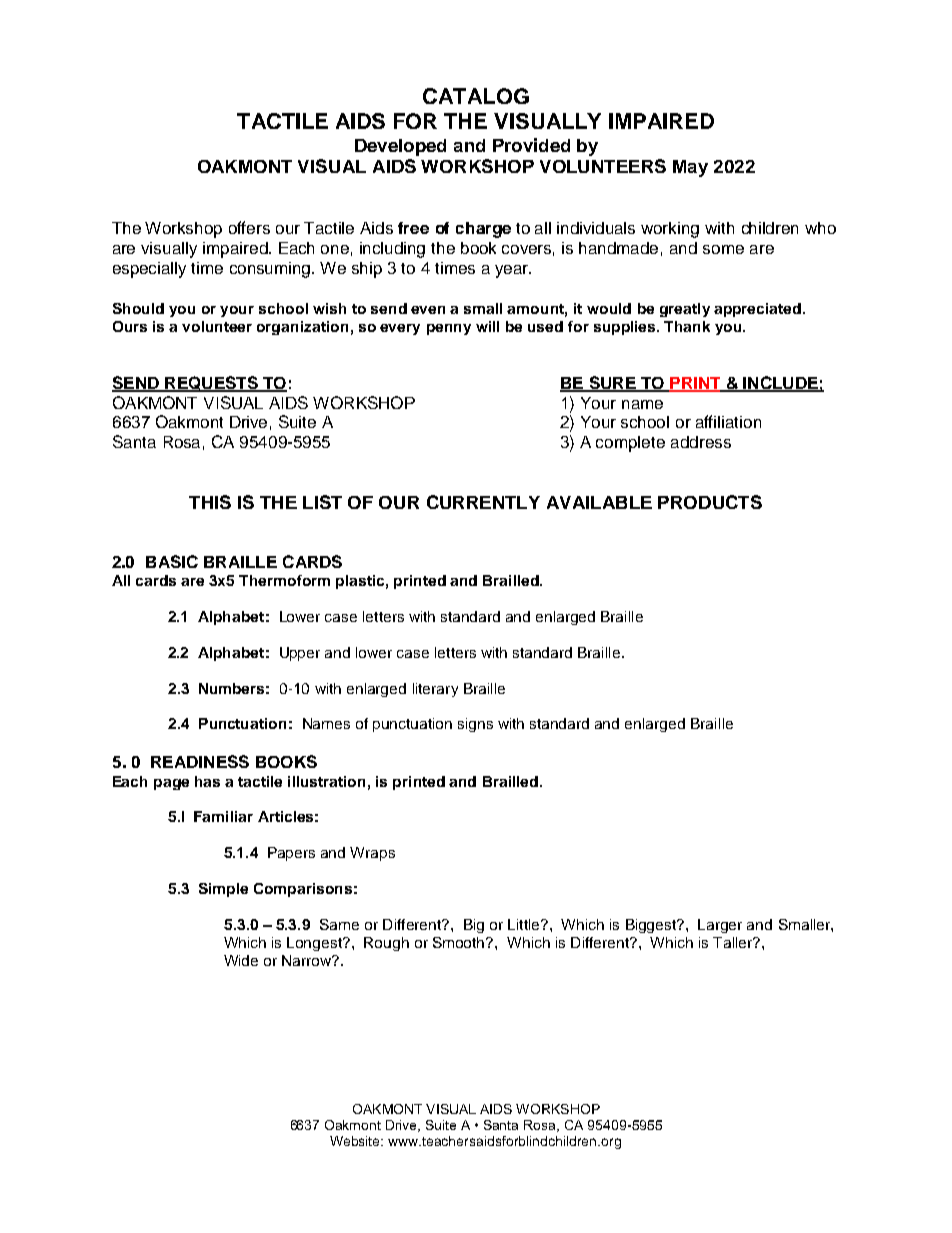 Image resolution: width=952 pixels, height=1233 pixels. What do you see at coordinates (487, 326) in the screenshot?
I see `will` at bounding box center [487, 326].
